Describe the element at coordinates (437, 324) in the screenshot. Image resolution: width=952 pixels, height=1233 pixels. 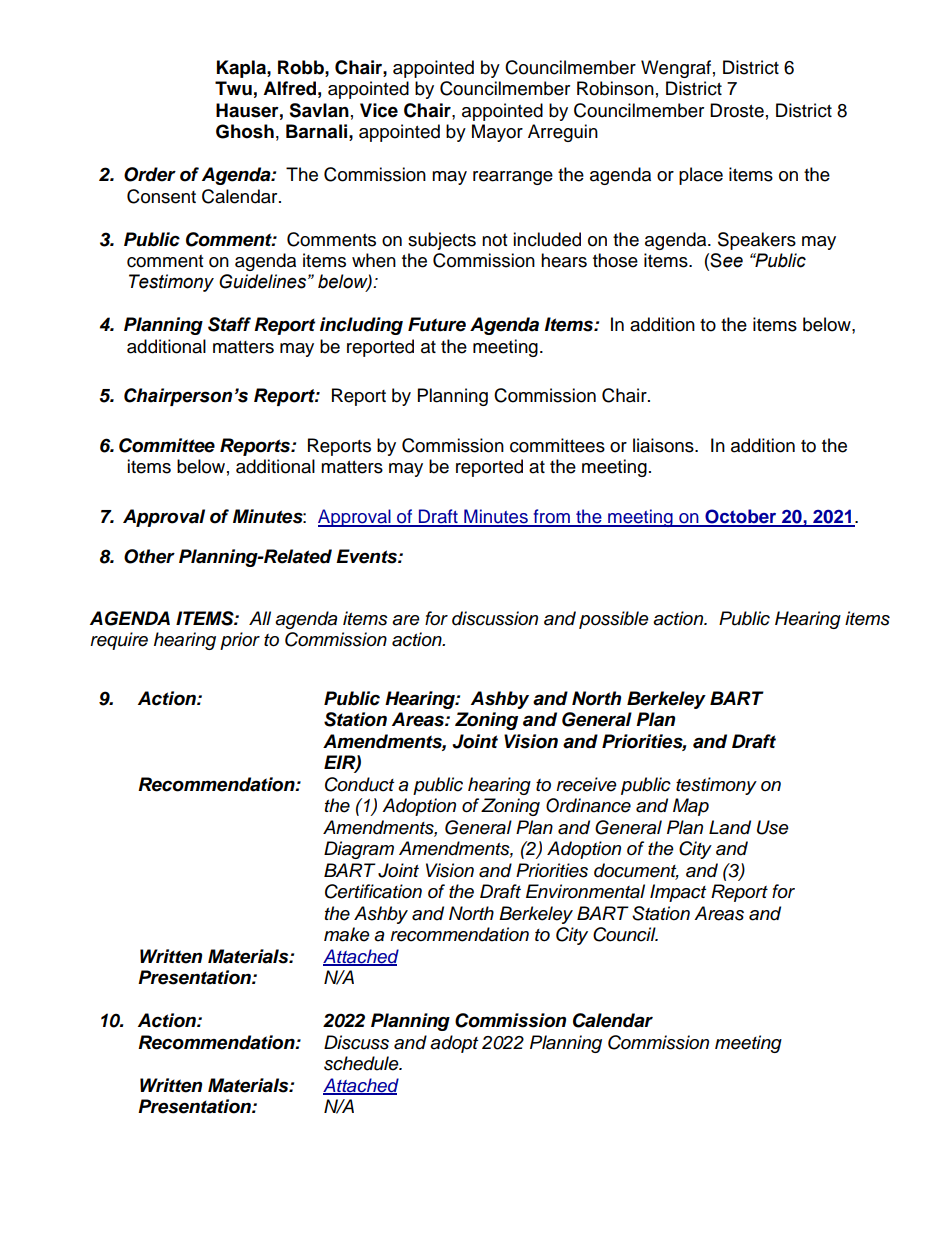
I see `Future` at that location.
